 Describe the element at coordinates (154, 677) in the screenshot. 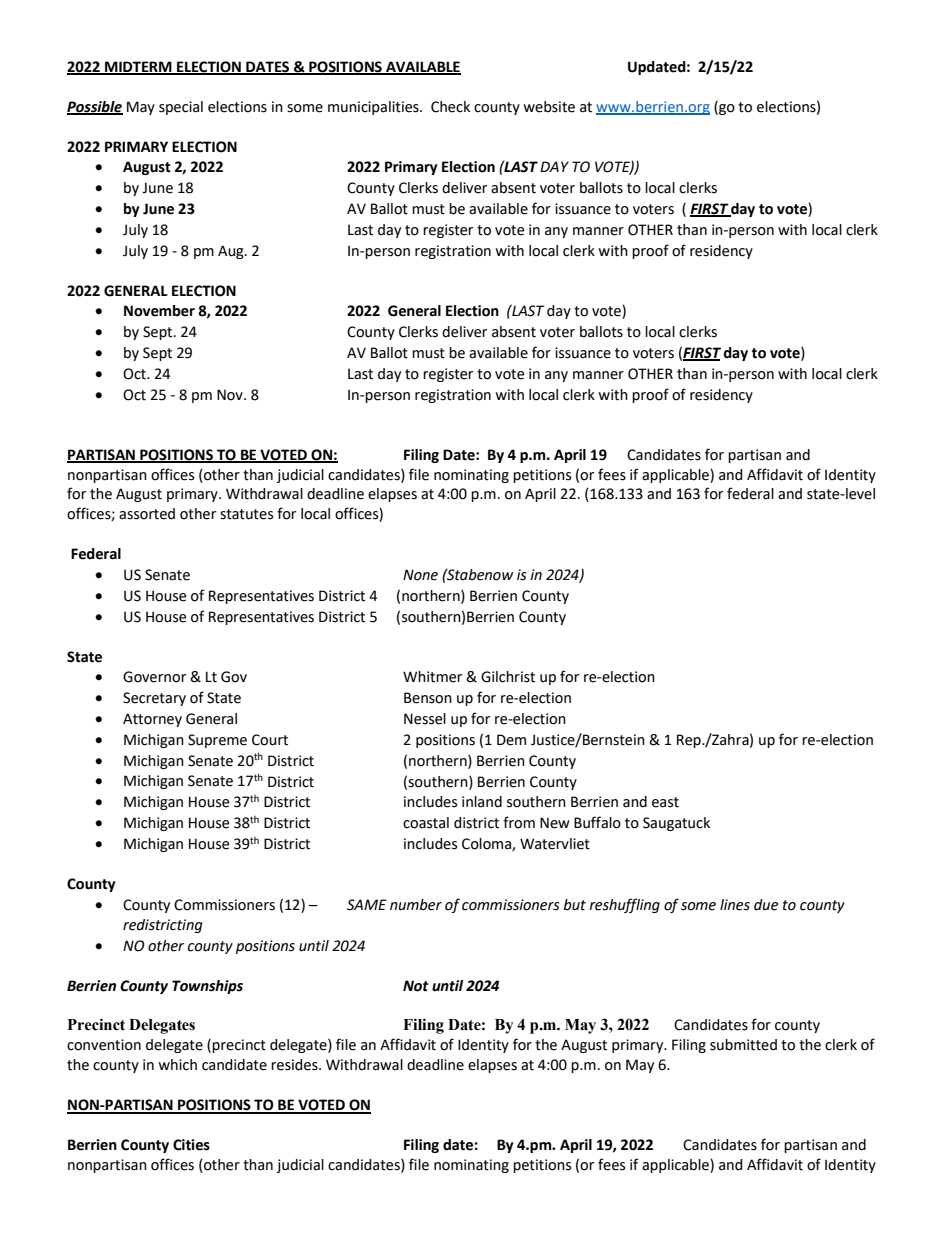

I see `Governor` at that location.
